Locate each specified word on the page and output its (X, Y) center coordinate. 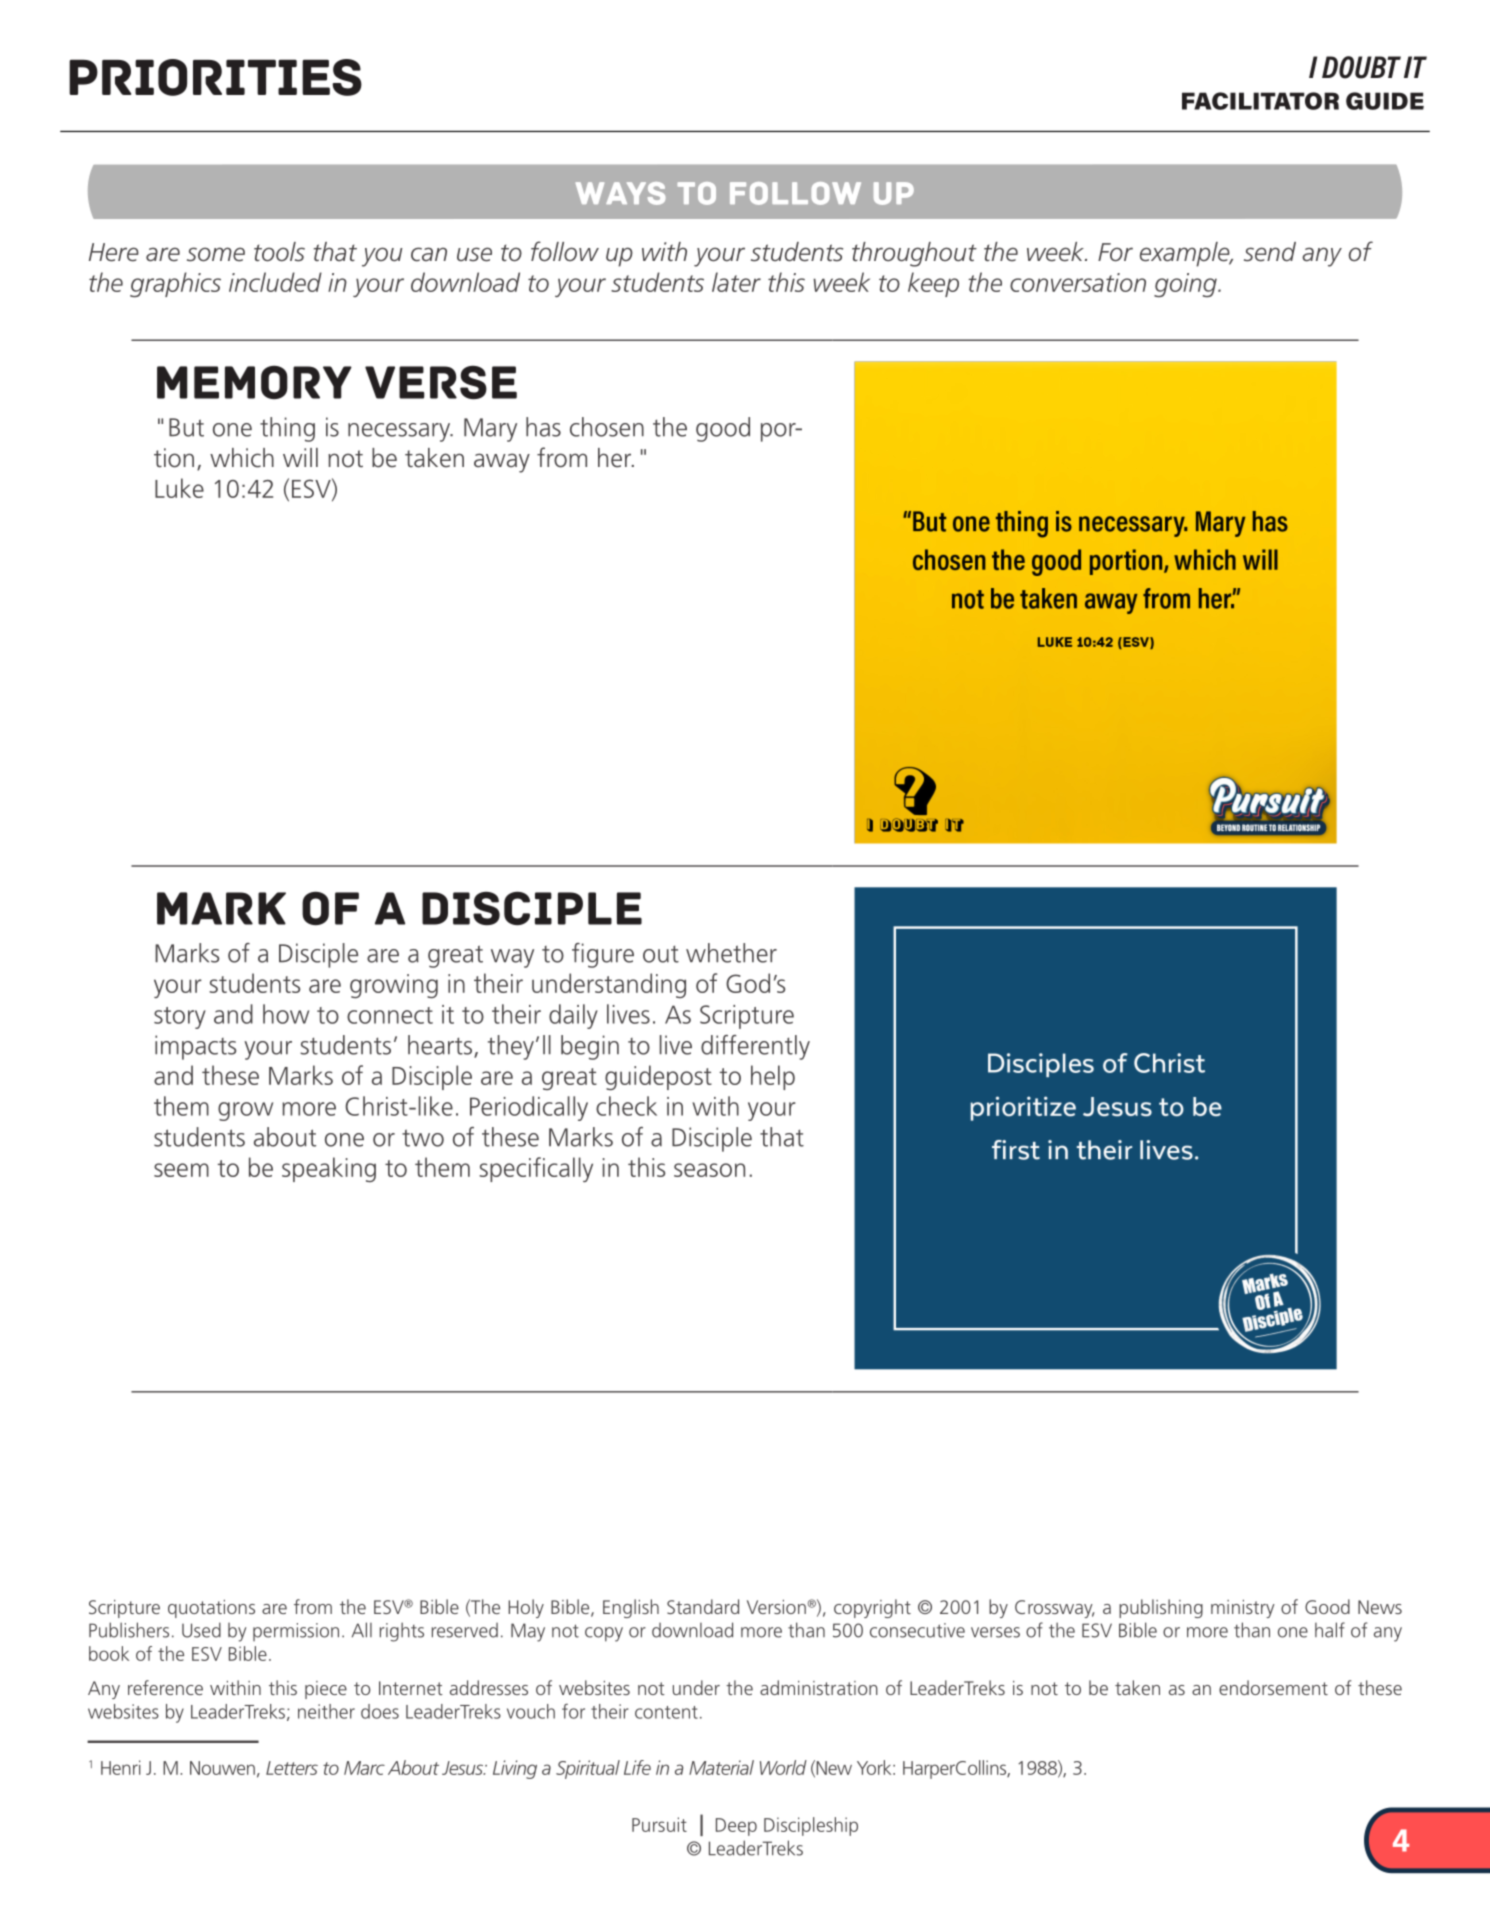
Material (721, 1767)
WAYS (620, 193)
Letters (292, 1768)
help (773, 1077)
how (286, 1014)
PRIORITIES (215, 77)
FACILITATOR (1260, 101)
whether (731, 953)
